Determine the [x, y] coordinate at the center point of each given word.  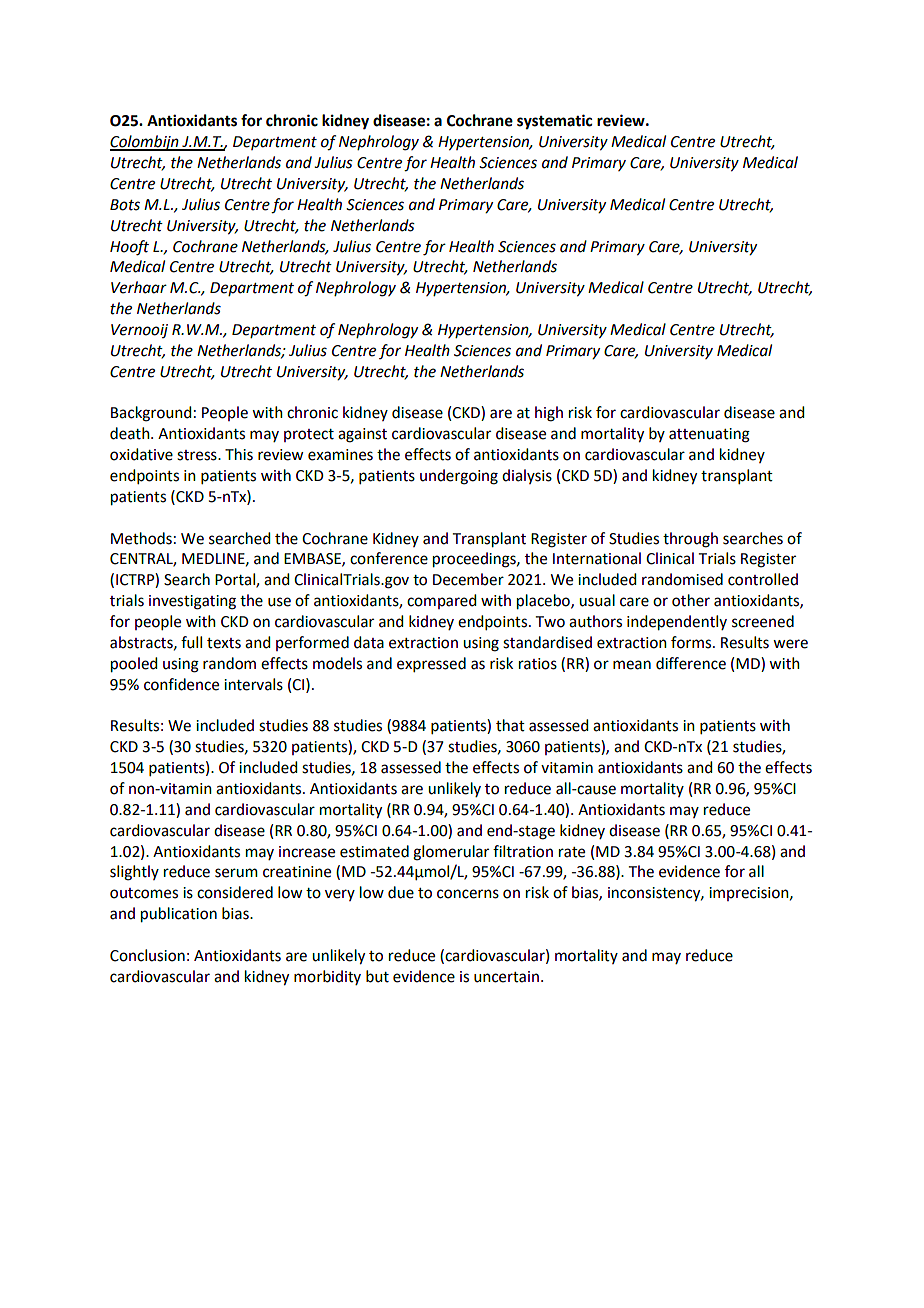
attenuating [709, 435]
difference [691, 663]
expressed [431, 664]
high [549, 414]
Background [151, 414]
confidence [181, 684]
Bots [125, 205]
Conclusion [147, 955]
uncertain [506, 977]
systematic [554, 122]
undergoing [459, 477]
